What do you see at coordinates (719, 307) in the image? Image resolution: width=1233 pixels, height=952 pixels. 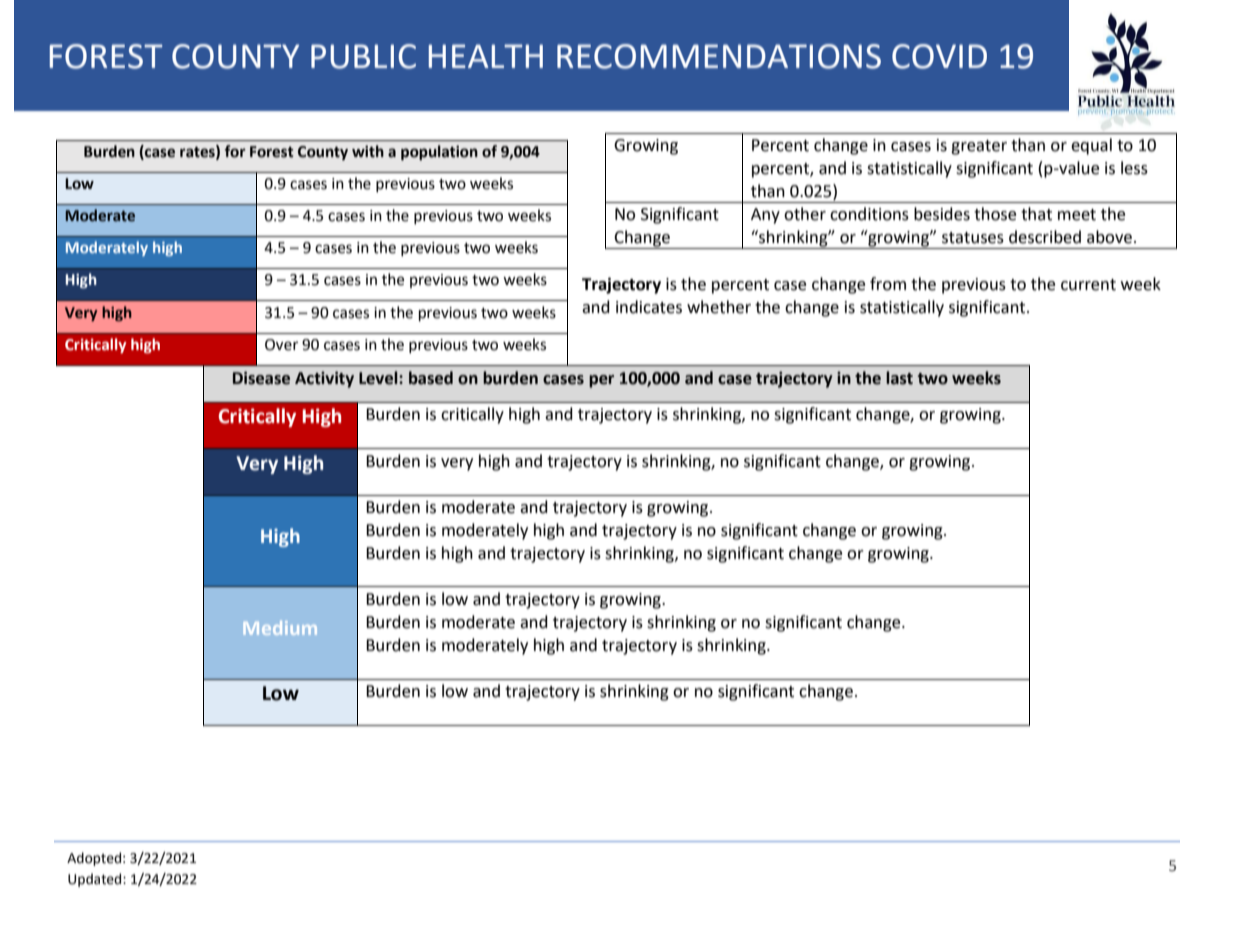 I see `whether` at bounding box center [719, 307].
